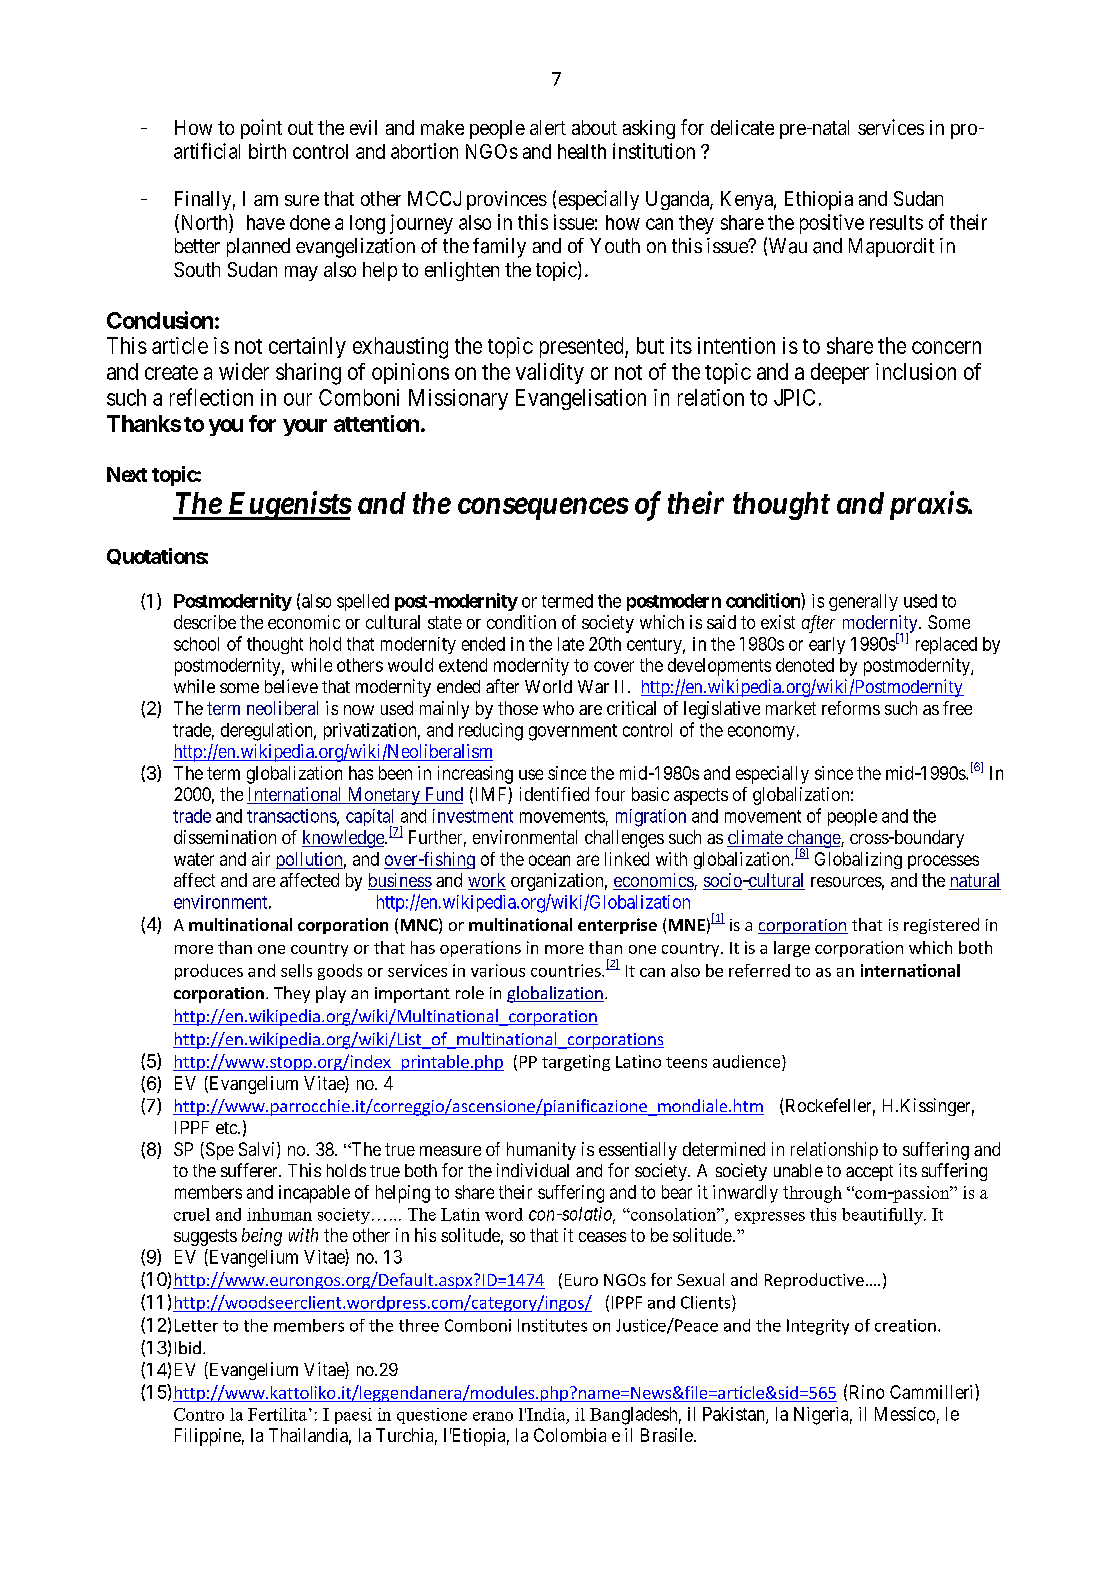 The width and height of the image is (1113, 1574). I want to click on point, so click(261, 129).
